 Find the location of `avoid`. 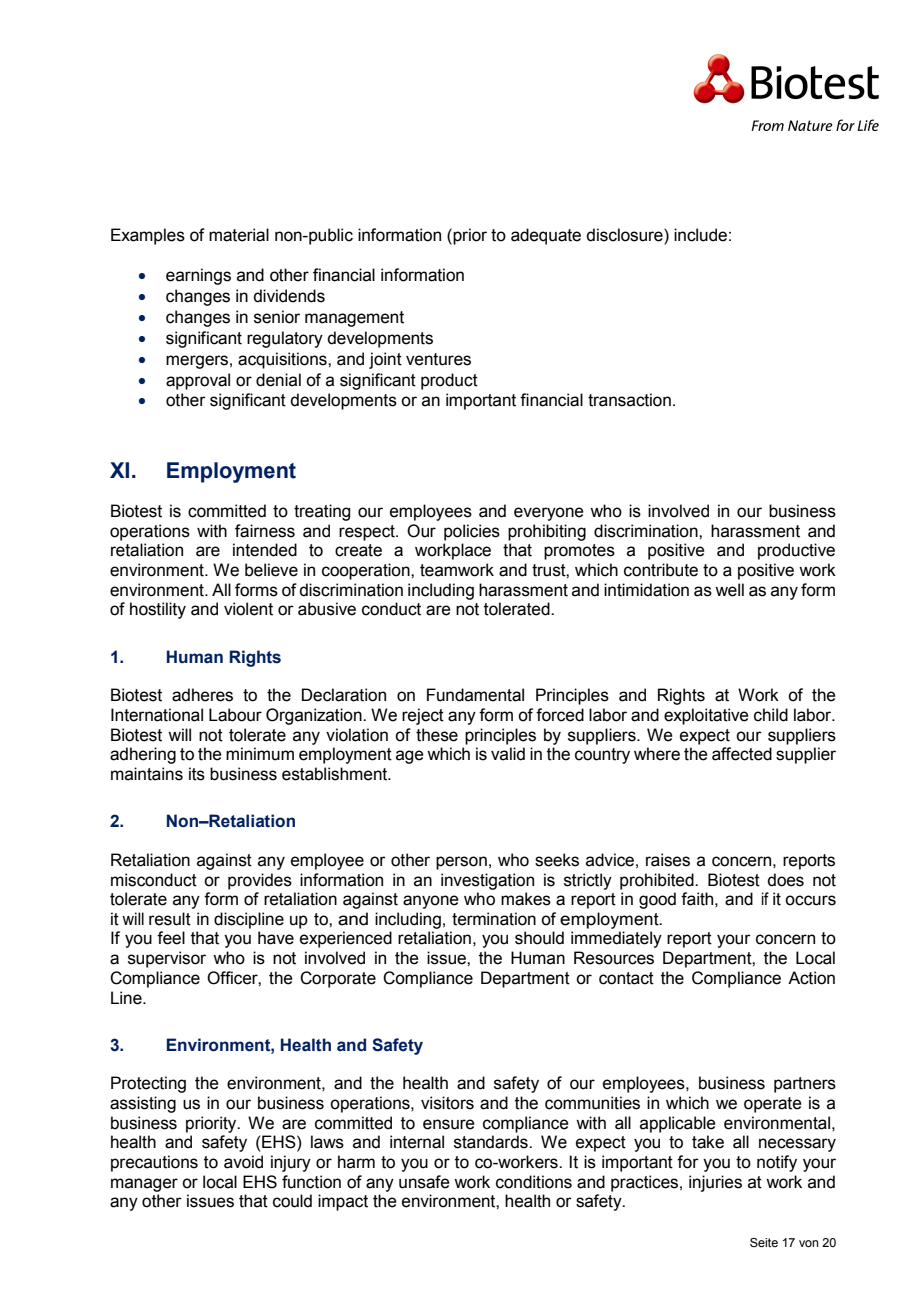

avoid is located at coordinates (243, 1162).
